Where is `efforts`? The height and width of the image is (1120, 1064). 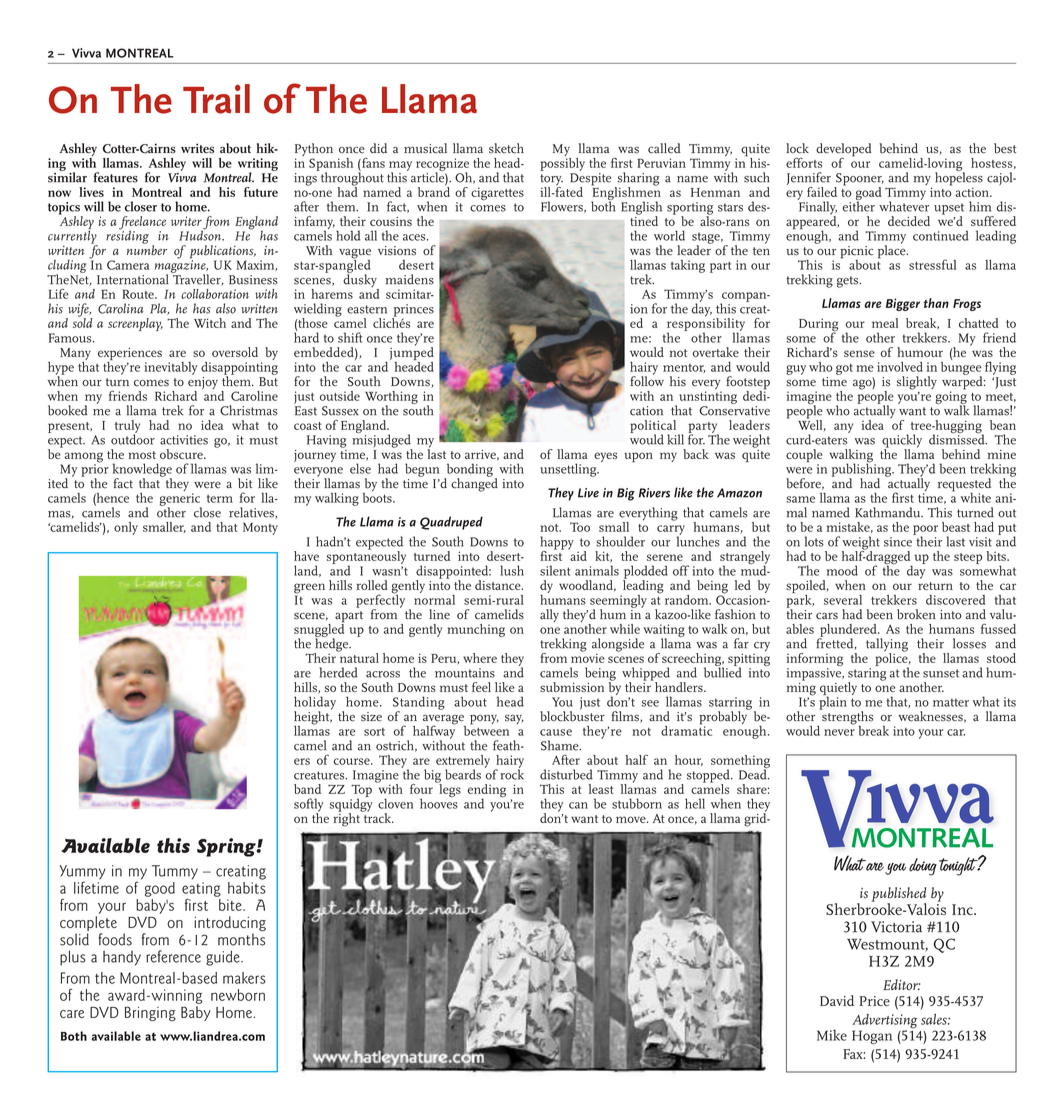
efforts is located at coordinates (804, 162).
